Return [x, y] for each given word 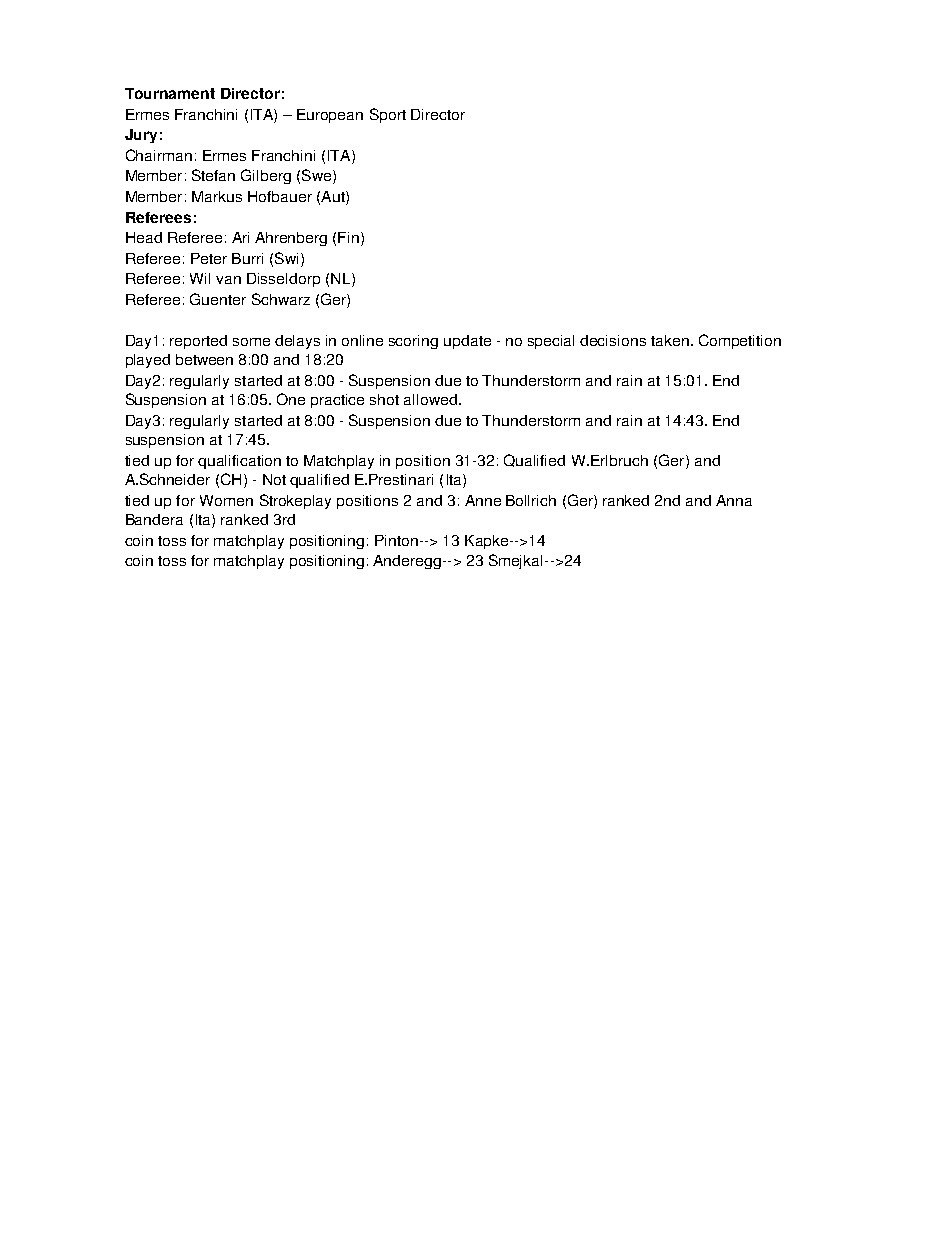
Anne [483, 500]
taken [670, 340]
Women [226, 500]
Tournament [170, 93]
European [330, 116]
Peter [209, 258]
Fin [348, 237]
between [204, 359]
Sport [388, 115]
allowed [430, 399]
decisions [613, 340]
